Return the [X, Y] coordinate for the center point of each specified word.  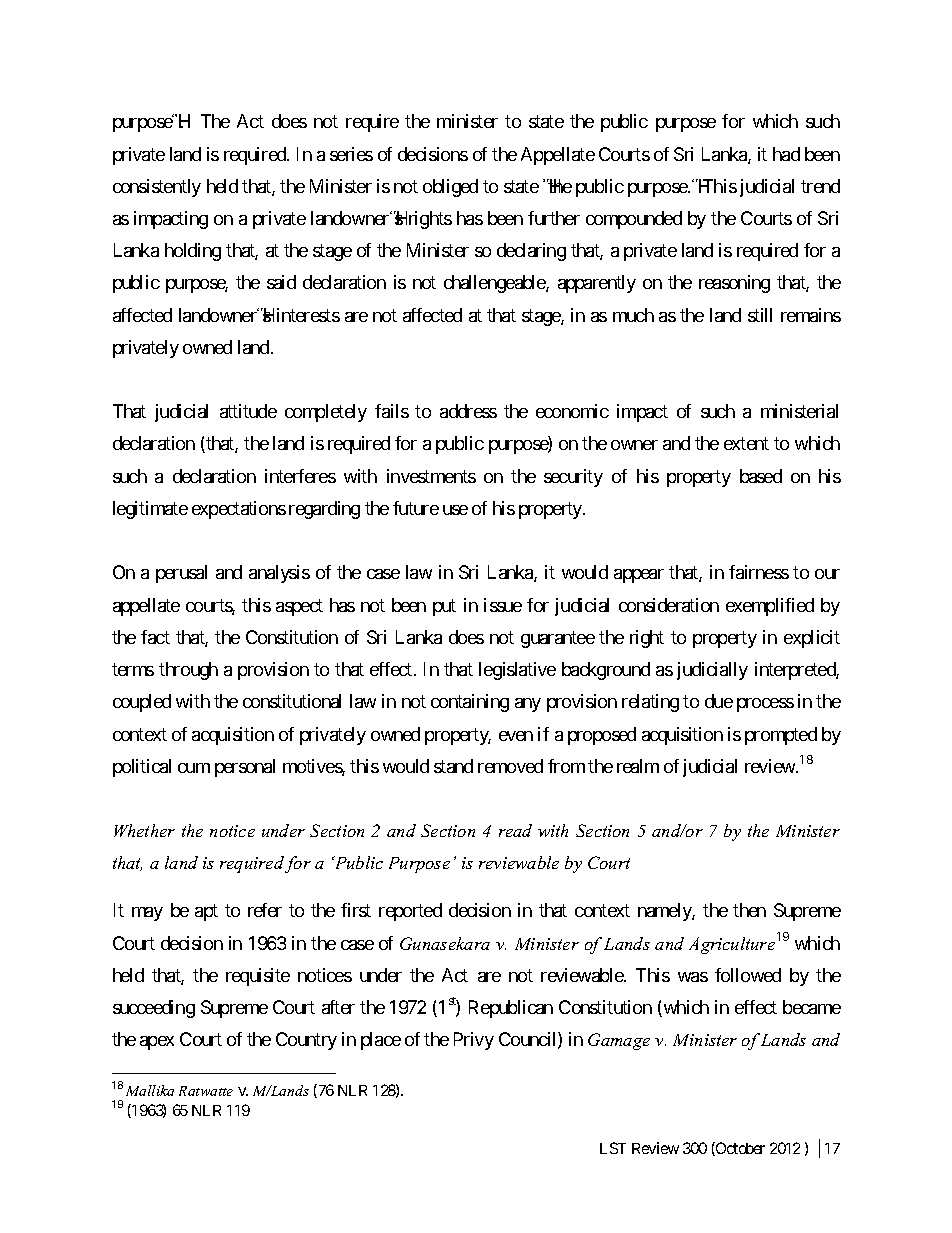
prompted [781, 736]
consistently [157, 188]
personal [245, 768]
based [761, 476]
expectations [239, 510]
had [786, 154]
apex [157, 1043]
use [455, 510]
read [515, 830]
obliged [450, 188]
